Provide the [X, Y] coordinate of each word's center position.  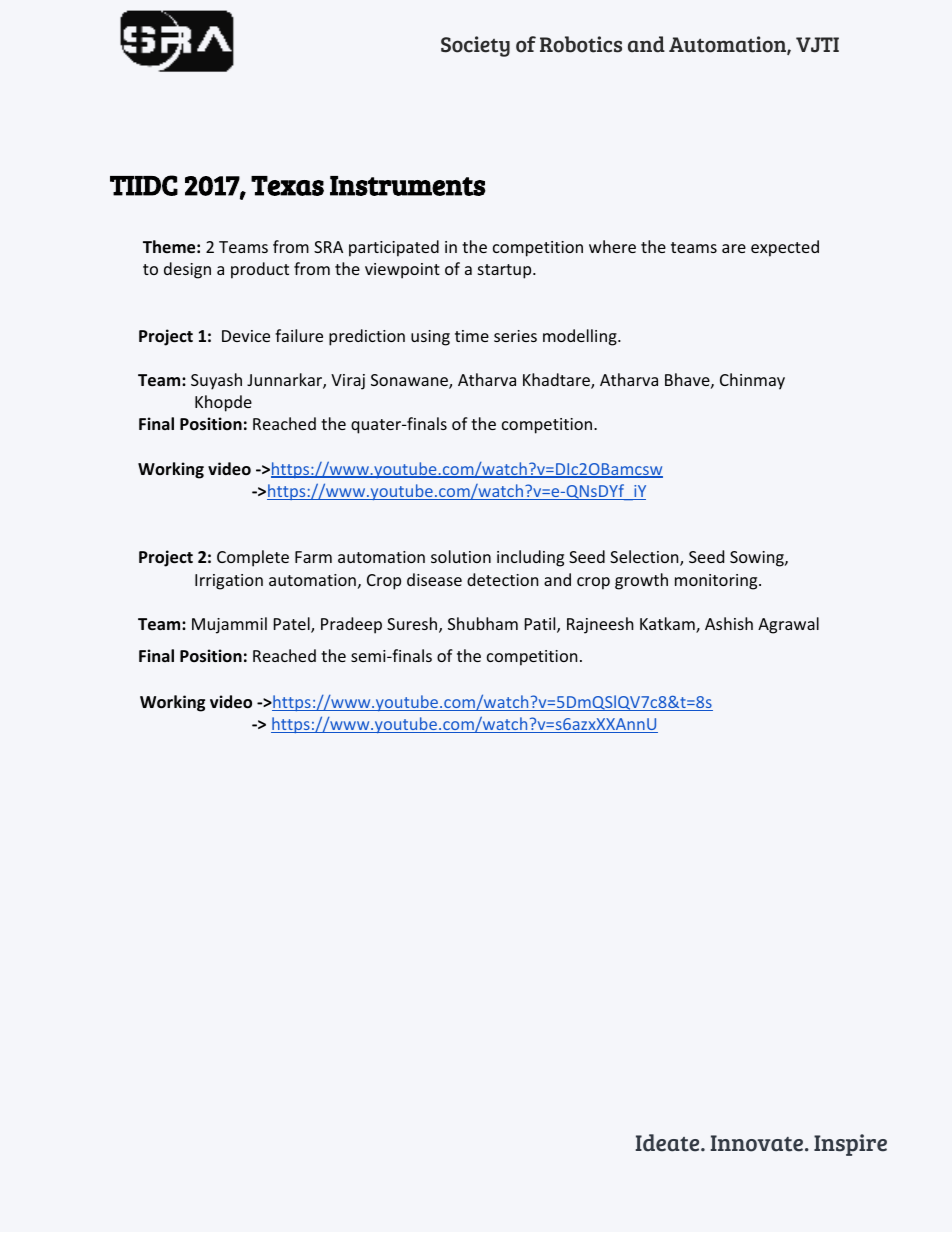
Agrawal [788, 625]
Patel [293, 625]
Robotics [581, 44]
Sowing [758, 559]
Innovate [758, 1143]
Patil [540, 623]
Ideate [668, 1143]
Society [475, 46]
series [515, 336]
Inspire [850, 1145]
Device [246, 336]
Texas [287, 186]
